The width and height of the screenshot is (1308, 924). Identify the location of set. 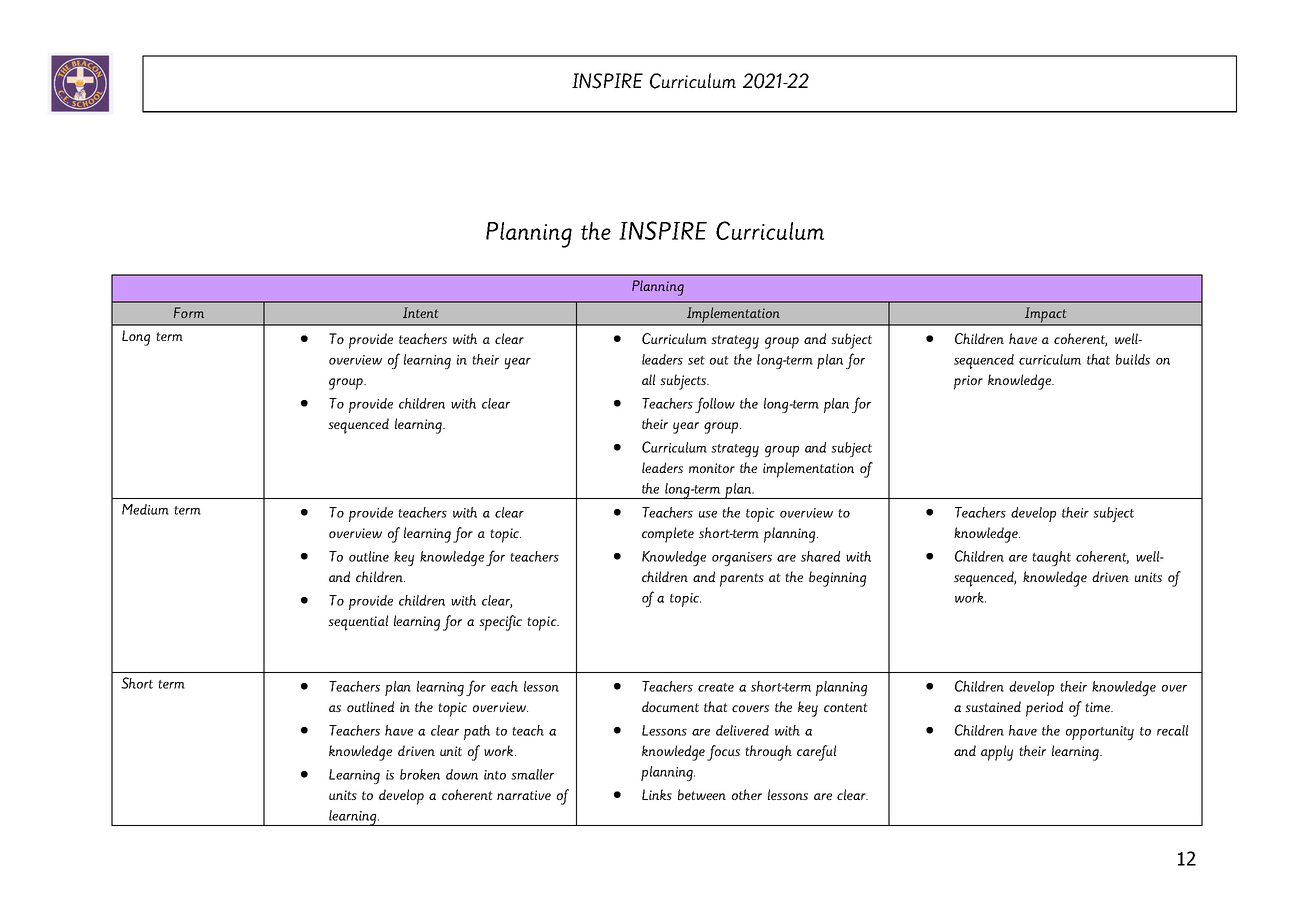
(696, 360).
